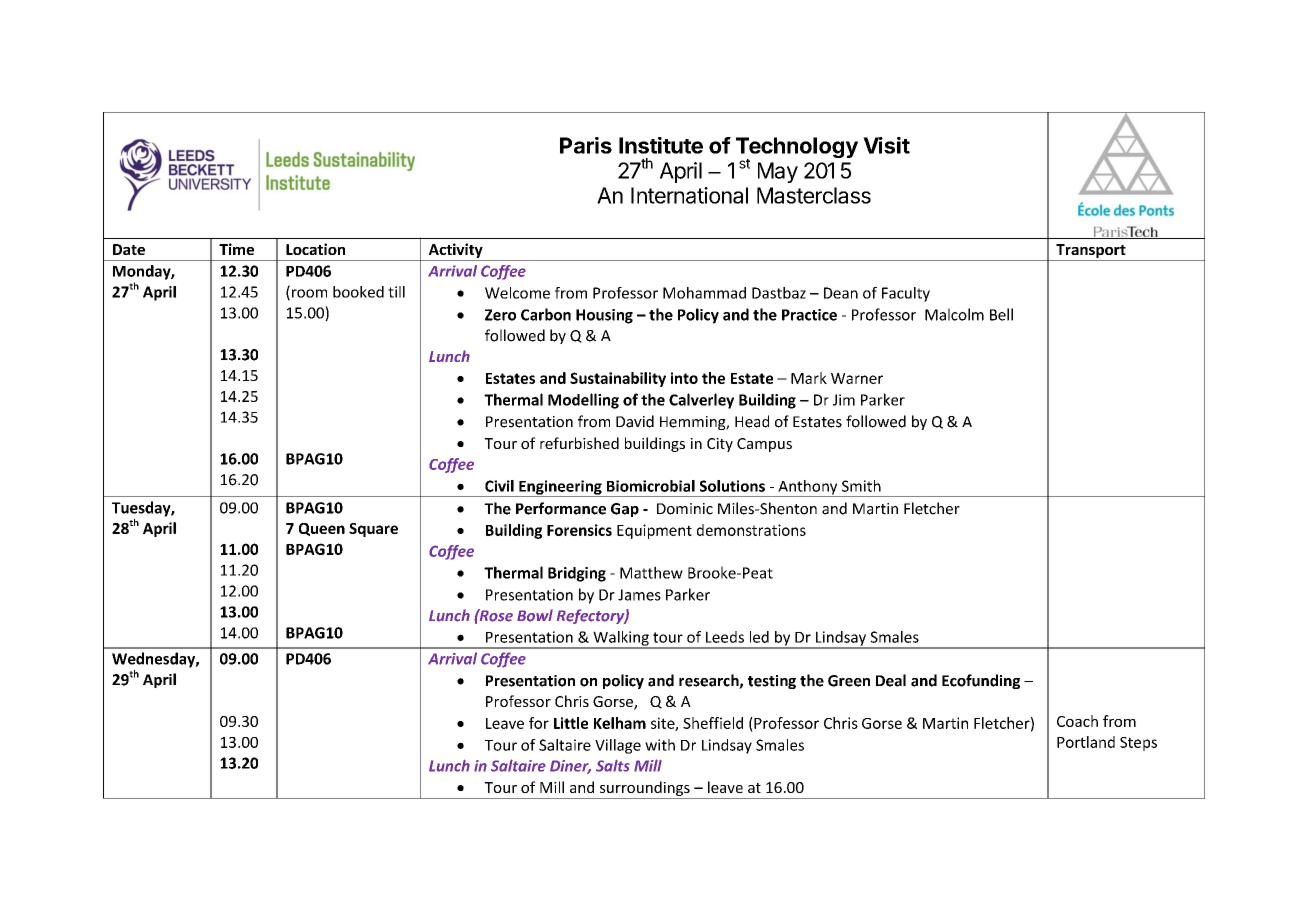 Image resolution: width=1308 pixels, height=924 pixels. Describe the element at coordinates (613, 766) in the screenshot. I see `Salts` at that location.
